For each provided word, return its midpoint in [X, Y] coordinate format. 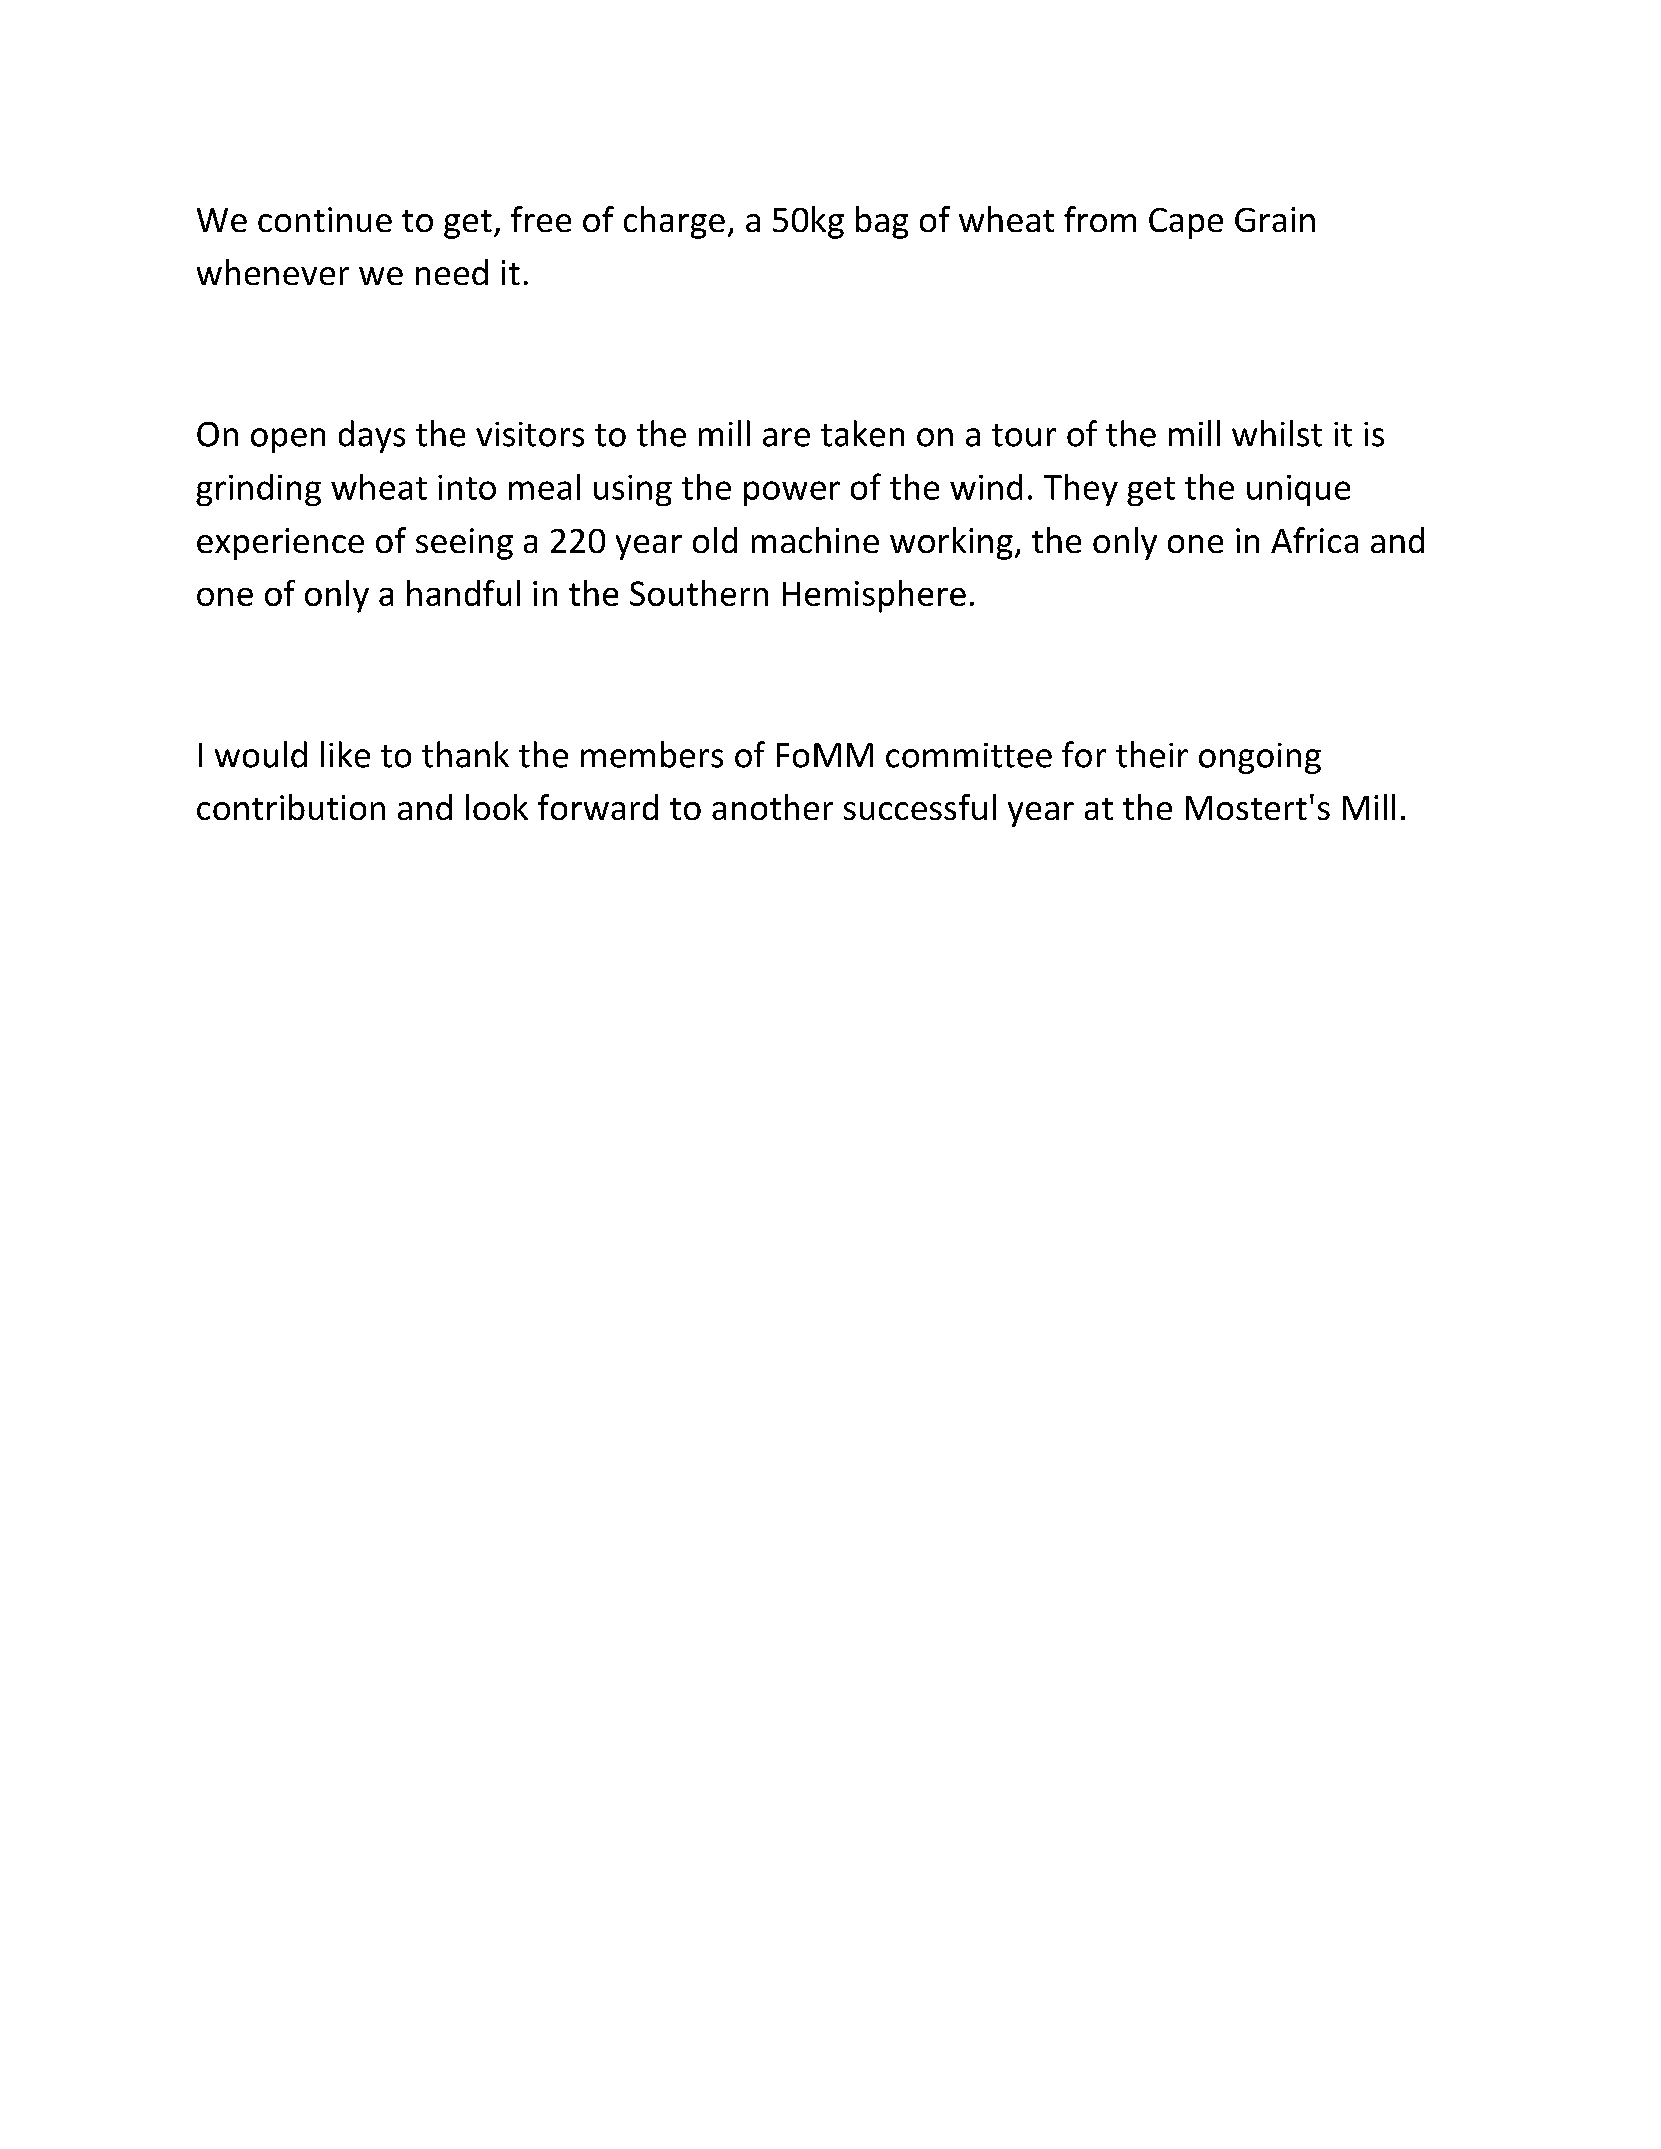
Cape [1186, 223]
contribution [291, 807]
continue [325, 219]
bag [882, 222]
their [1152, 754]
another [772, 807]
